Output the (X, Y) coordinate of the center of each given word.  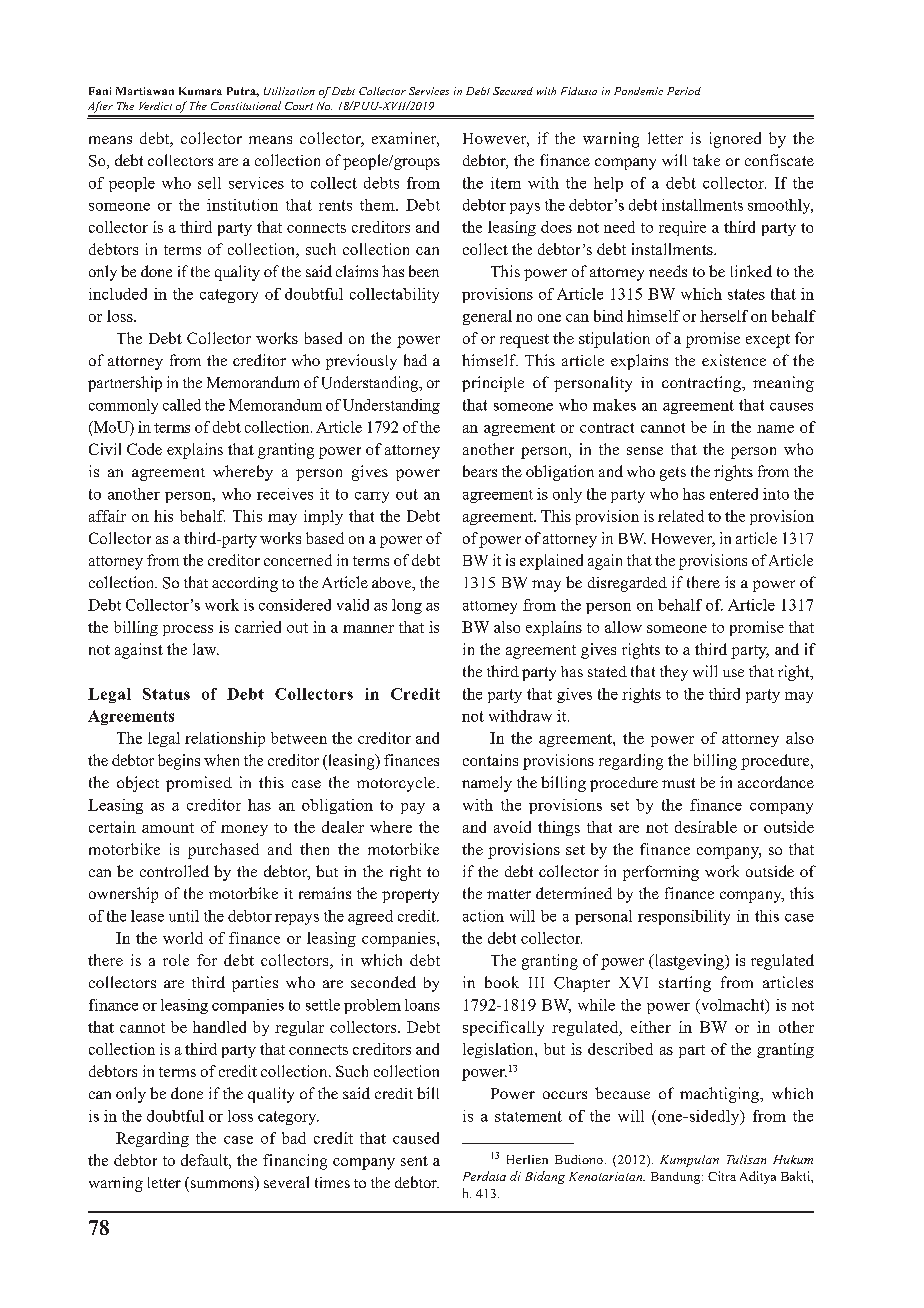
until (184, 916)
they (674, 673)
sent (414, 1161)
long (407, 606)
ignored (735, 140)
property (410, 896)
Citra (722, 1176)
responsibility (684, 917)
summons (223, 1185)
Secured (513, 91)
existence (734, 360)
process (188, 630)
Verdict (155, 106)
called (182, 405)
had (415, 360)
